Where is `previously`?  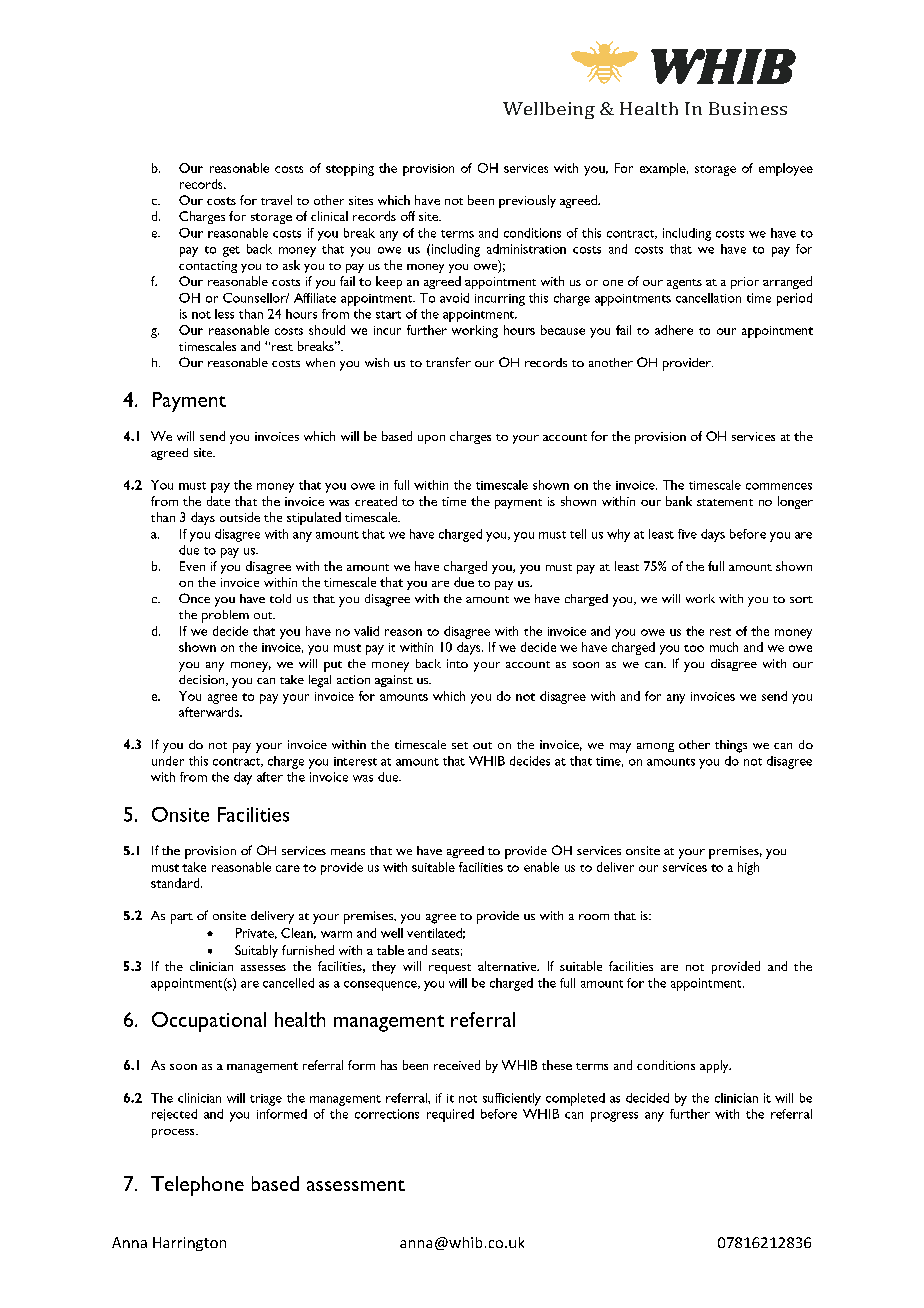
previously is located at coordinates (527, 201).
